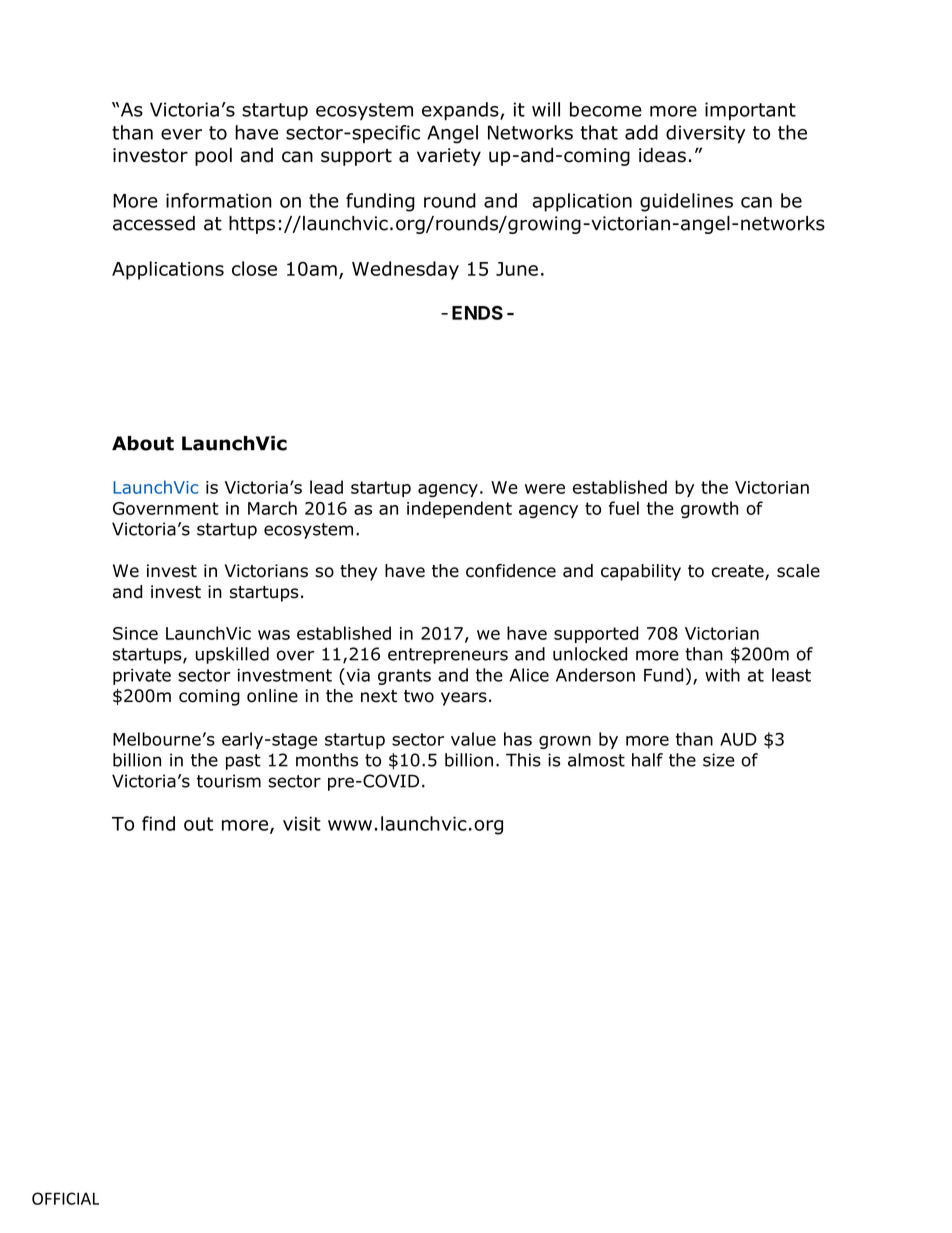 The width and height of the screenshot is (952, 1233). What do you see at coordinates (705, 134) in the screenshot?
I see `diversity` at bounding box center [705, 134].
